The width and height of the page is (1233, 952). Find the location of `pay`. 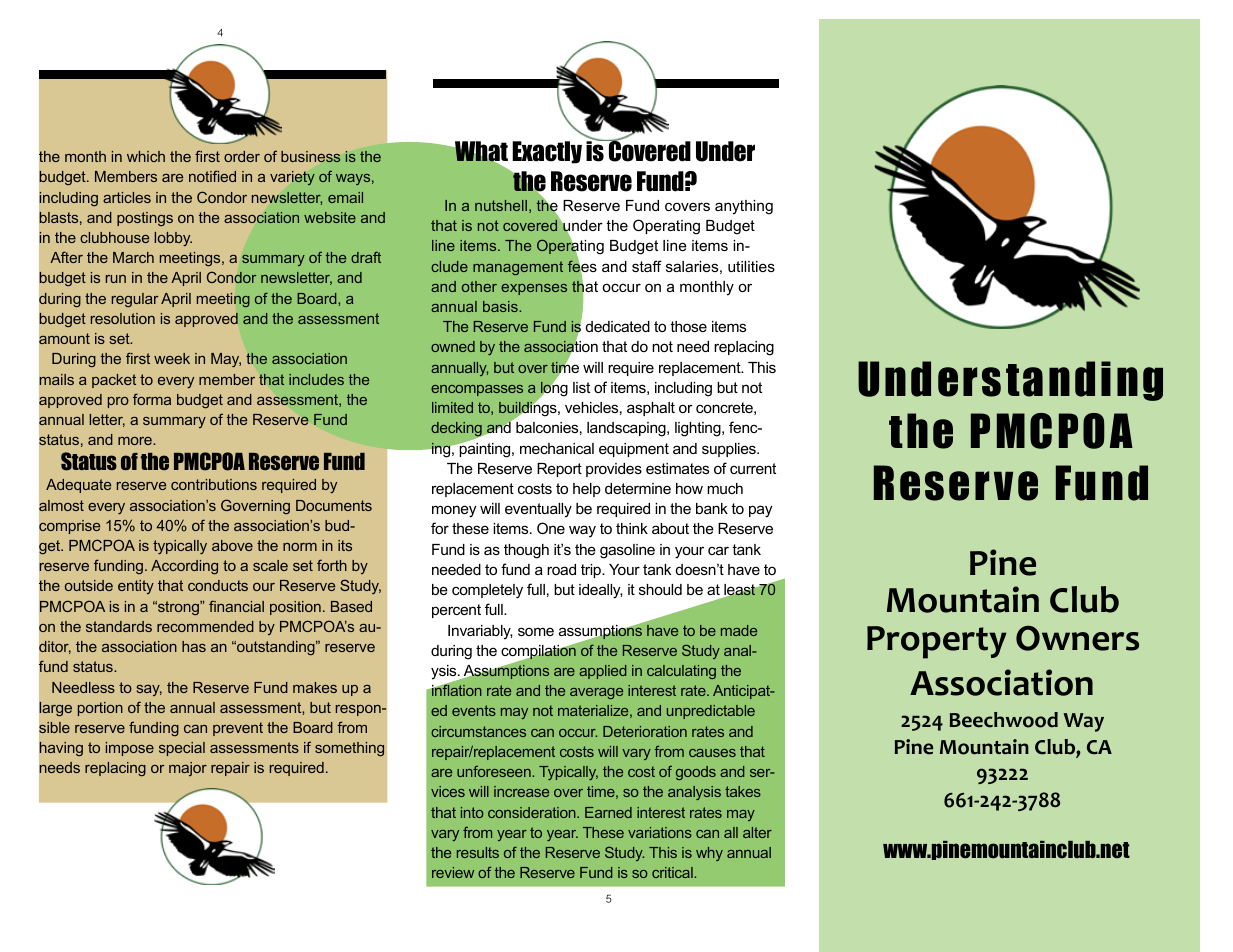

pay is located at coordinates (760, 511).
